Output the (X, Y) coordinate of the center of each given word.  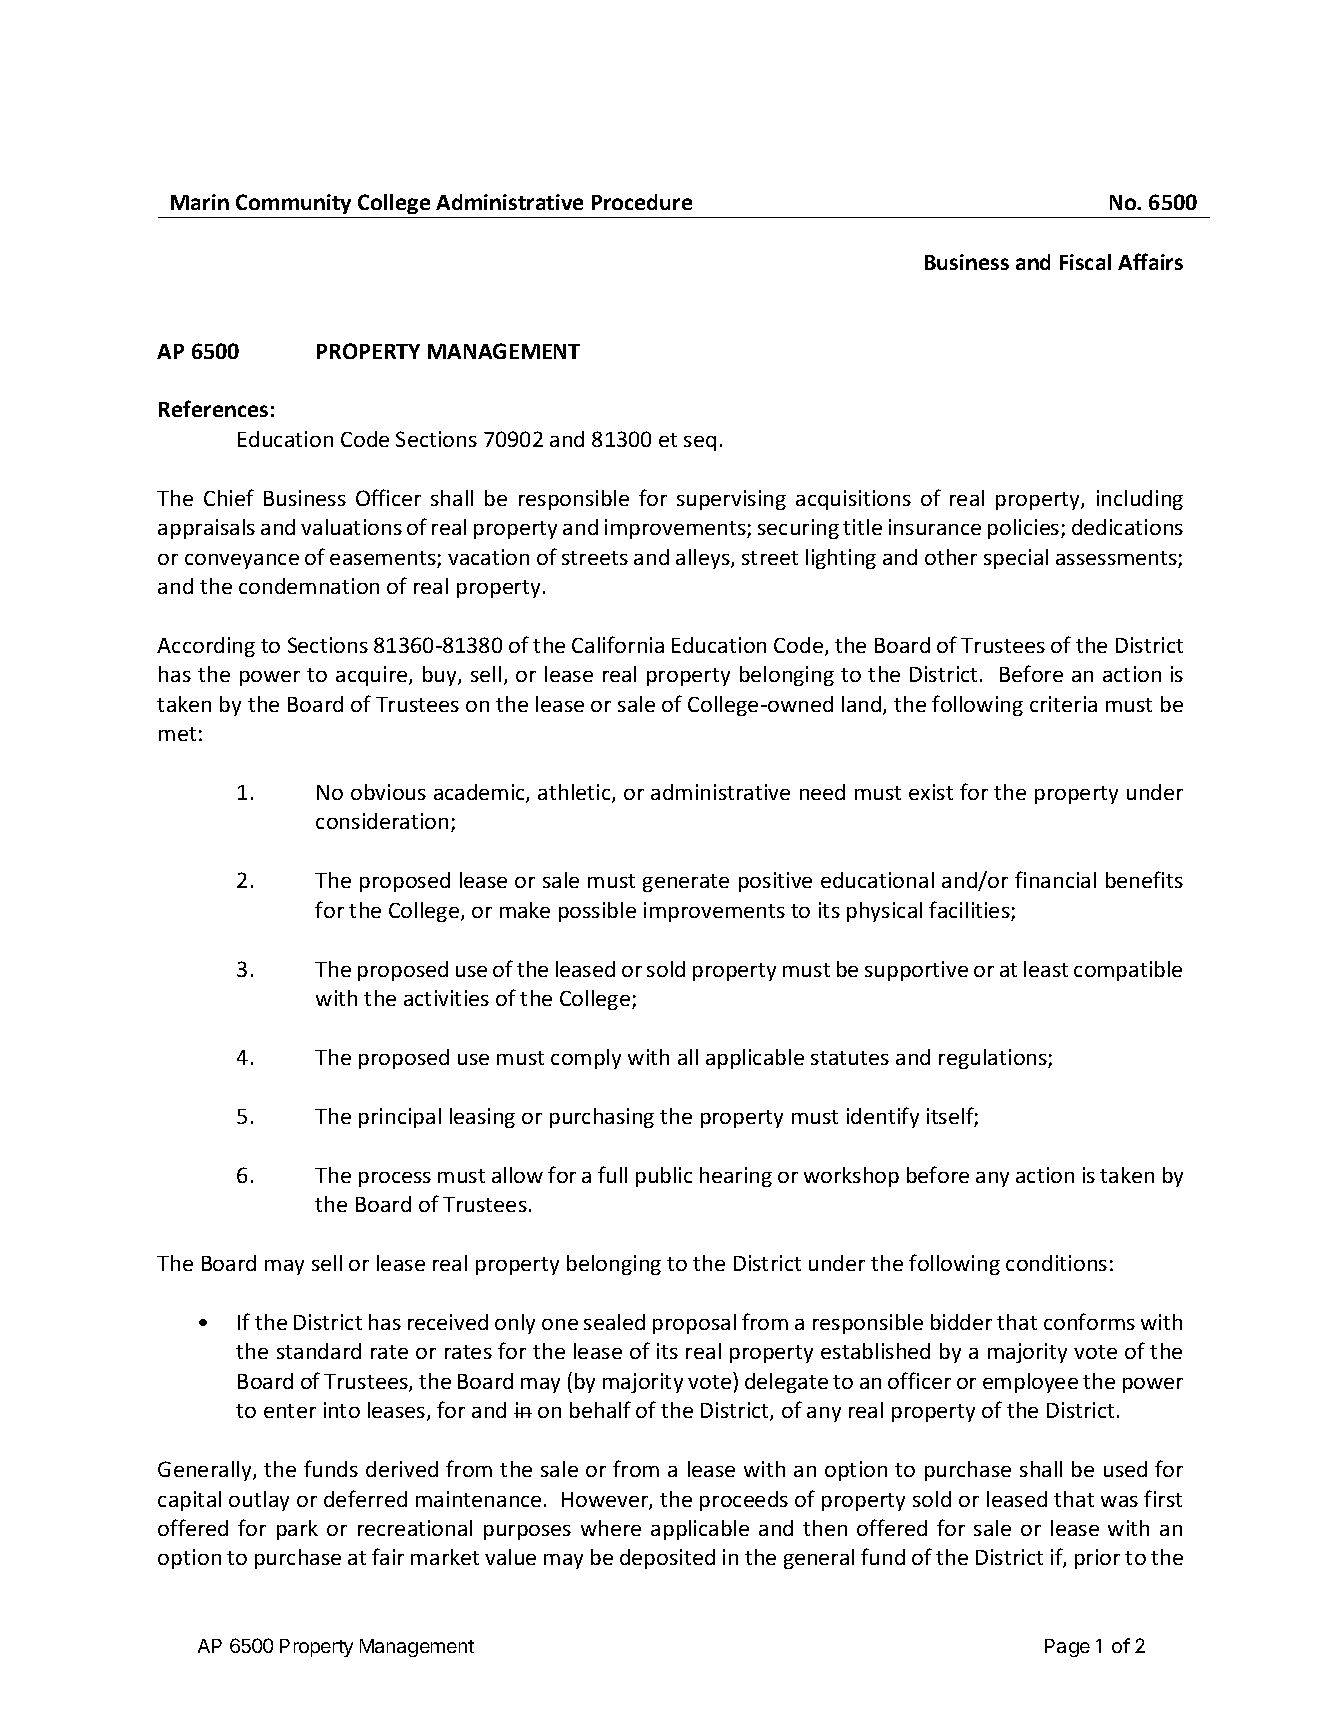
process (395, 1179)
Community (293, 204)
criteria (1063, 704)
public (664, 1177)
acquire (373, 676)
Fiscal (1085, 262)
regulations (994, 1059)
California (618, 644)
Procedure (642, 202)
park (297, 1530)
